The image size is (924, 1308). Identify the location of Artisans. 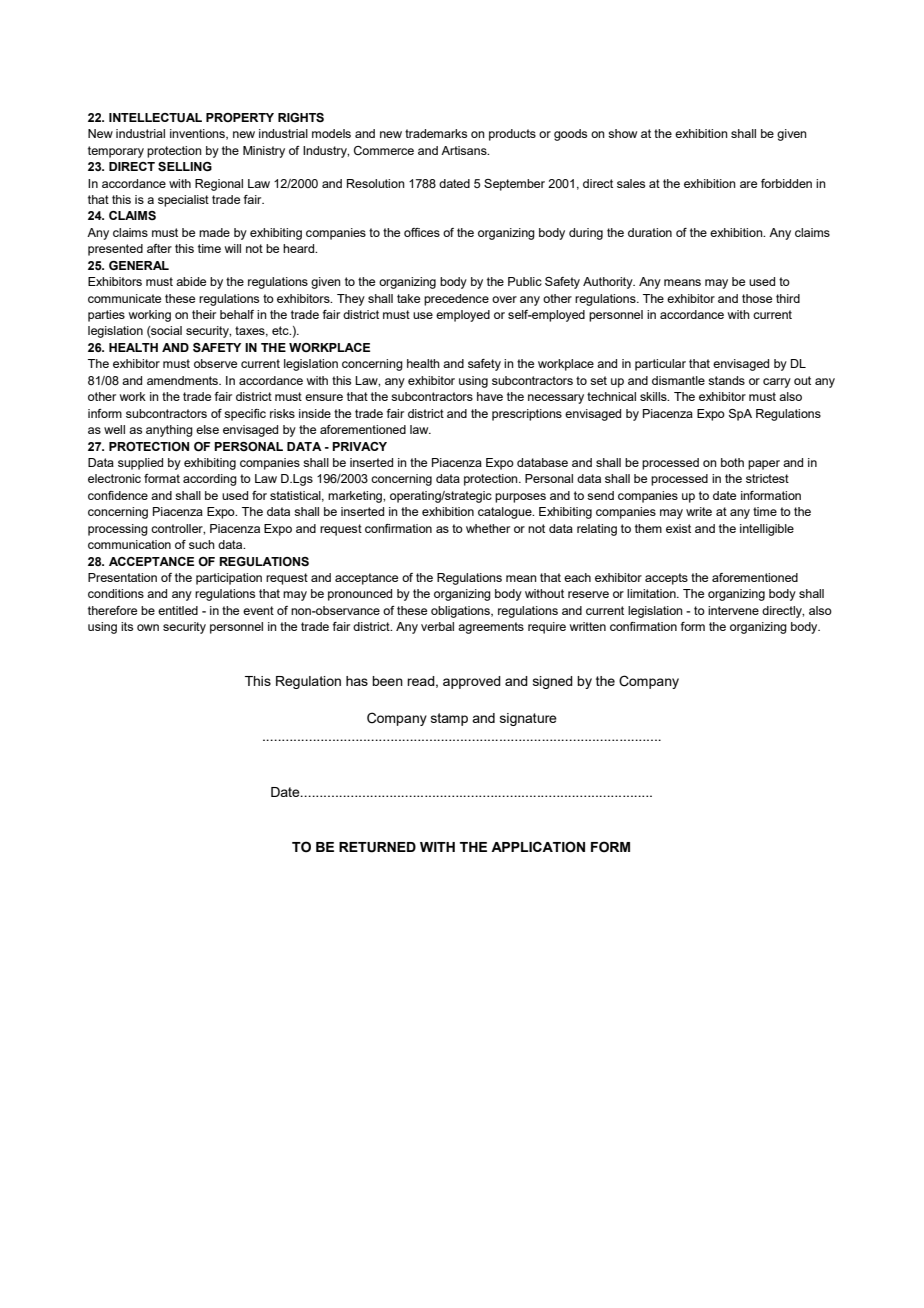
(465, 150).
